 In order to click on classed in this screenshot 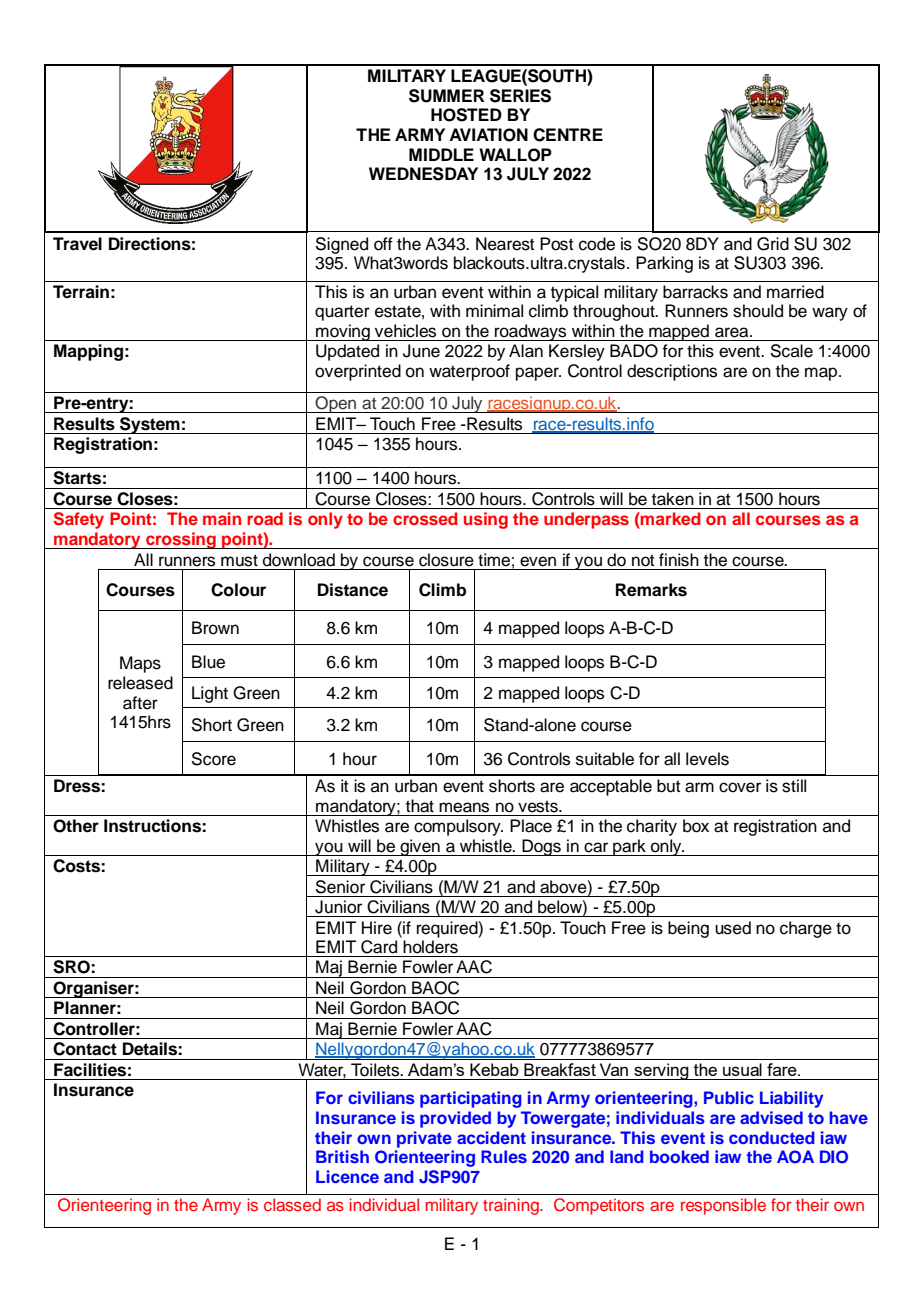, I will do `click(292, 1204)`.
